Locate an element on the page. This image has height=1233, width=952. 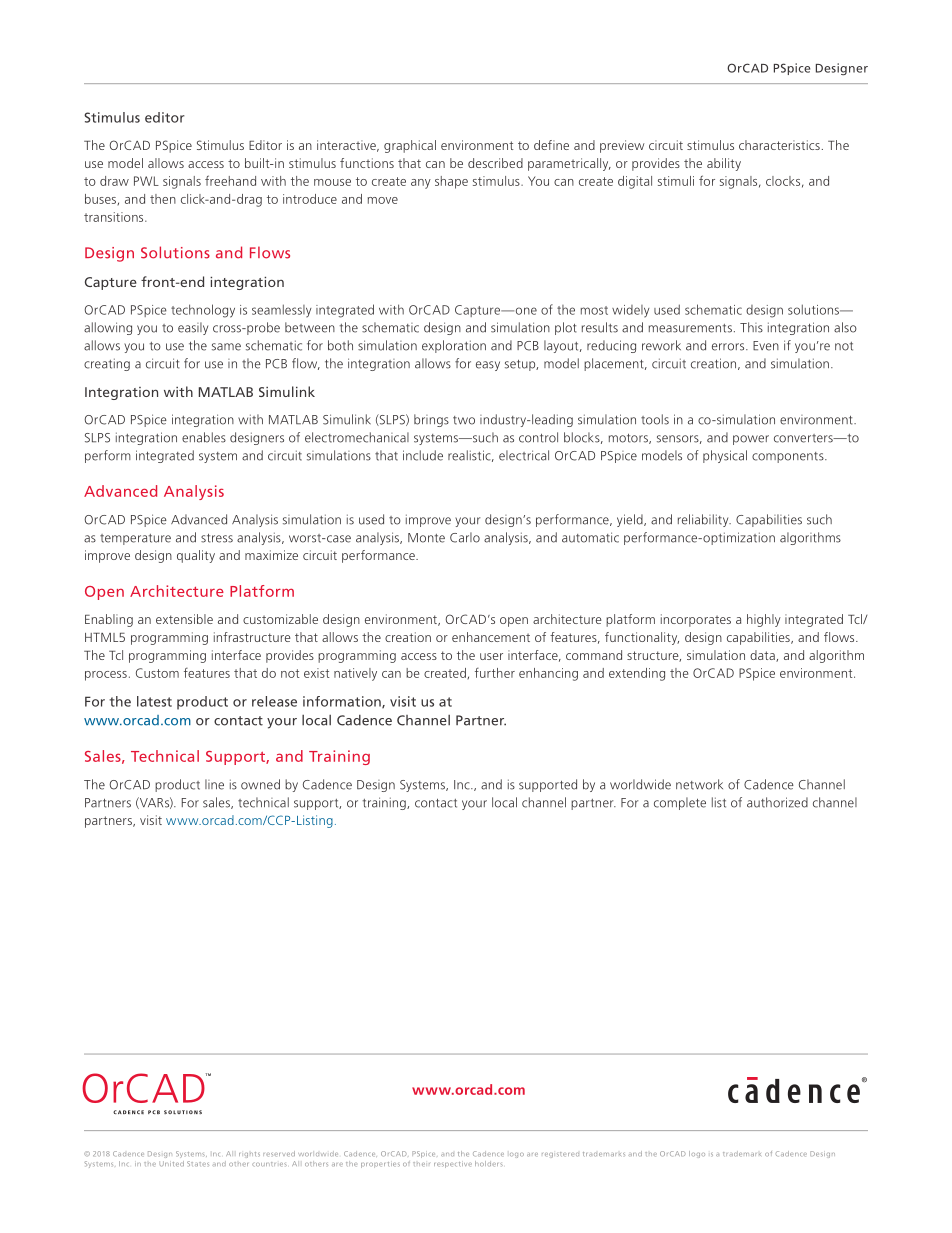
enables is located at coordinates (204, 437).
